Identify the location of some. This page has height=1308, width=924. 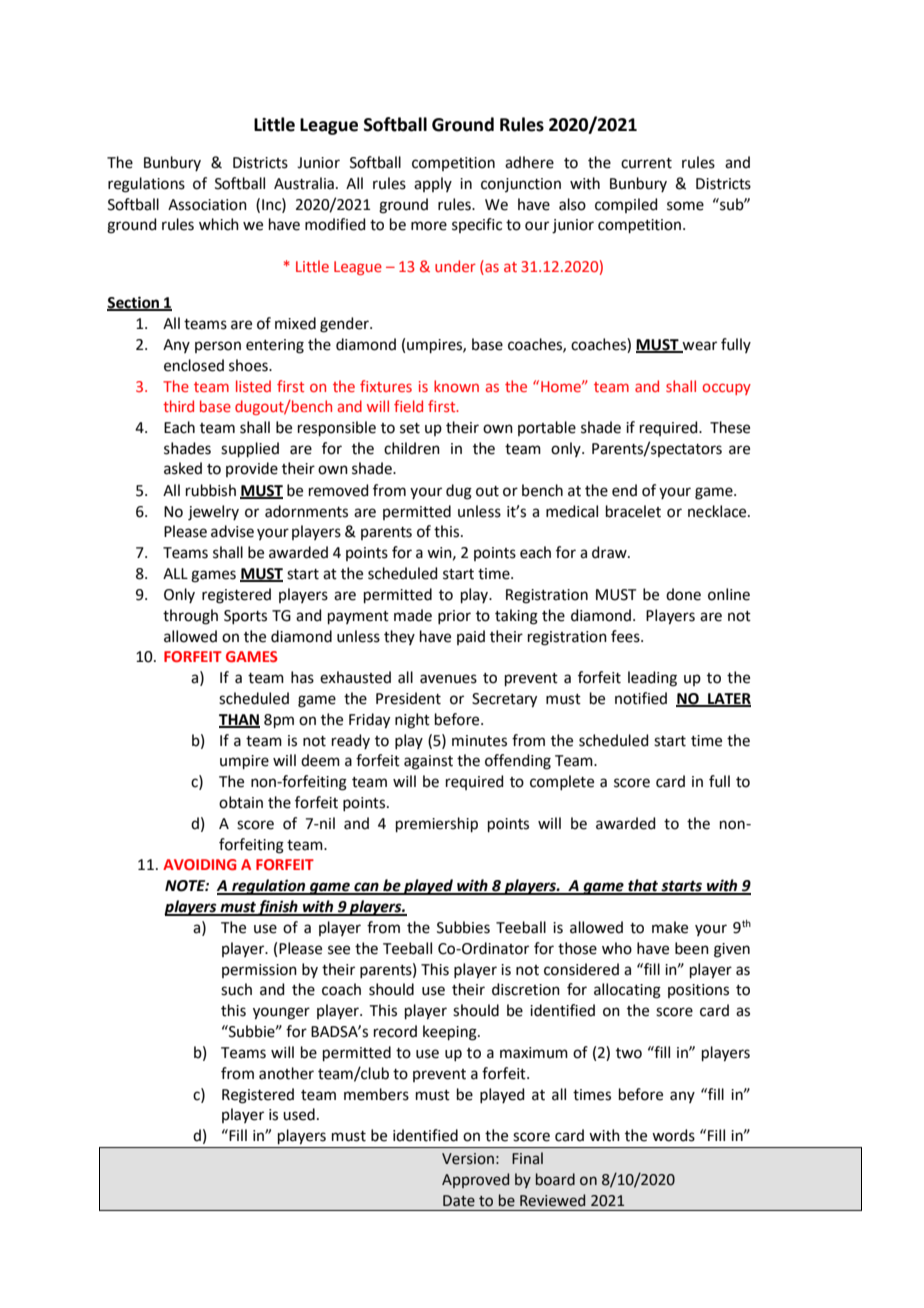
(685, 206).
